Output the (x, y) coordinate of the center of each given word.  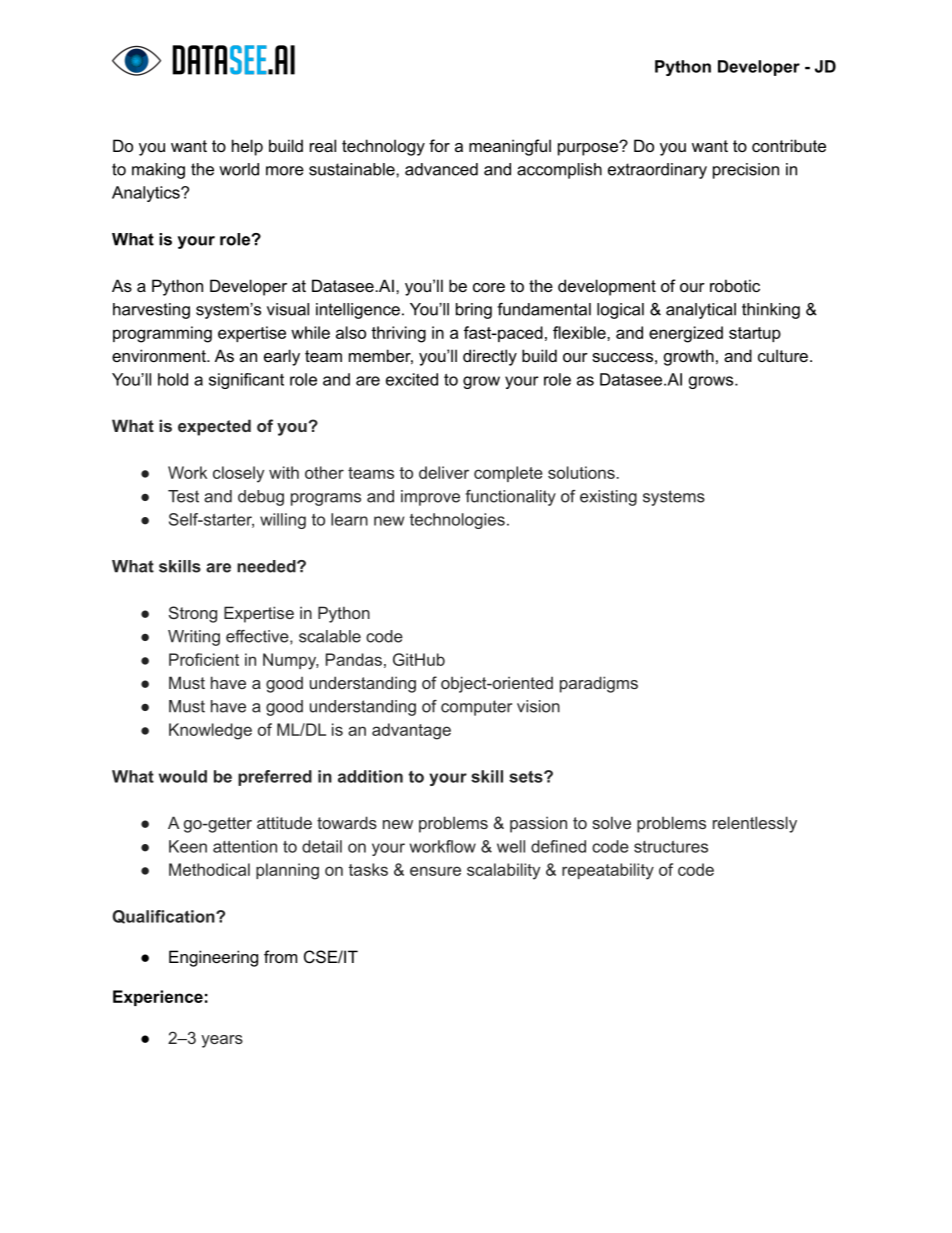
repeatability (608, 871)
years (222, 1041)
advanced (441, 169)
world (239, 169)
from (280, 956)
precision (746, 171)
